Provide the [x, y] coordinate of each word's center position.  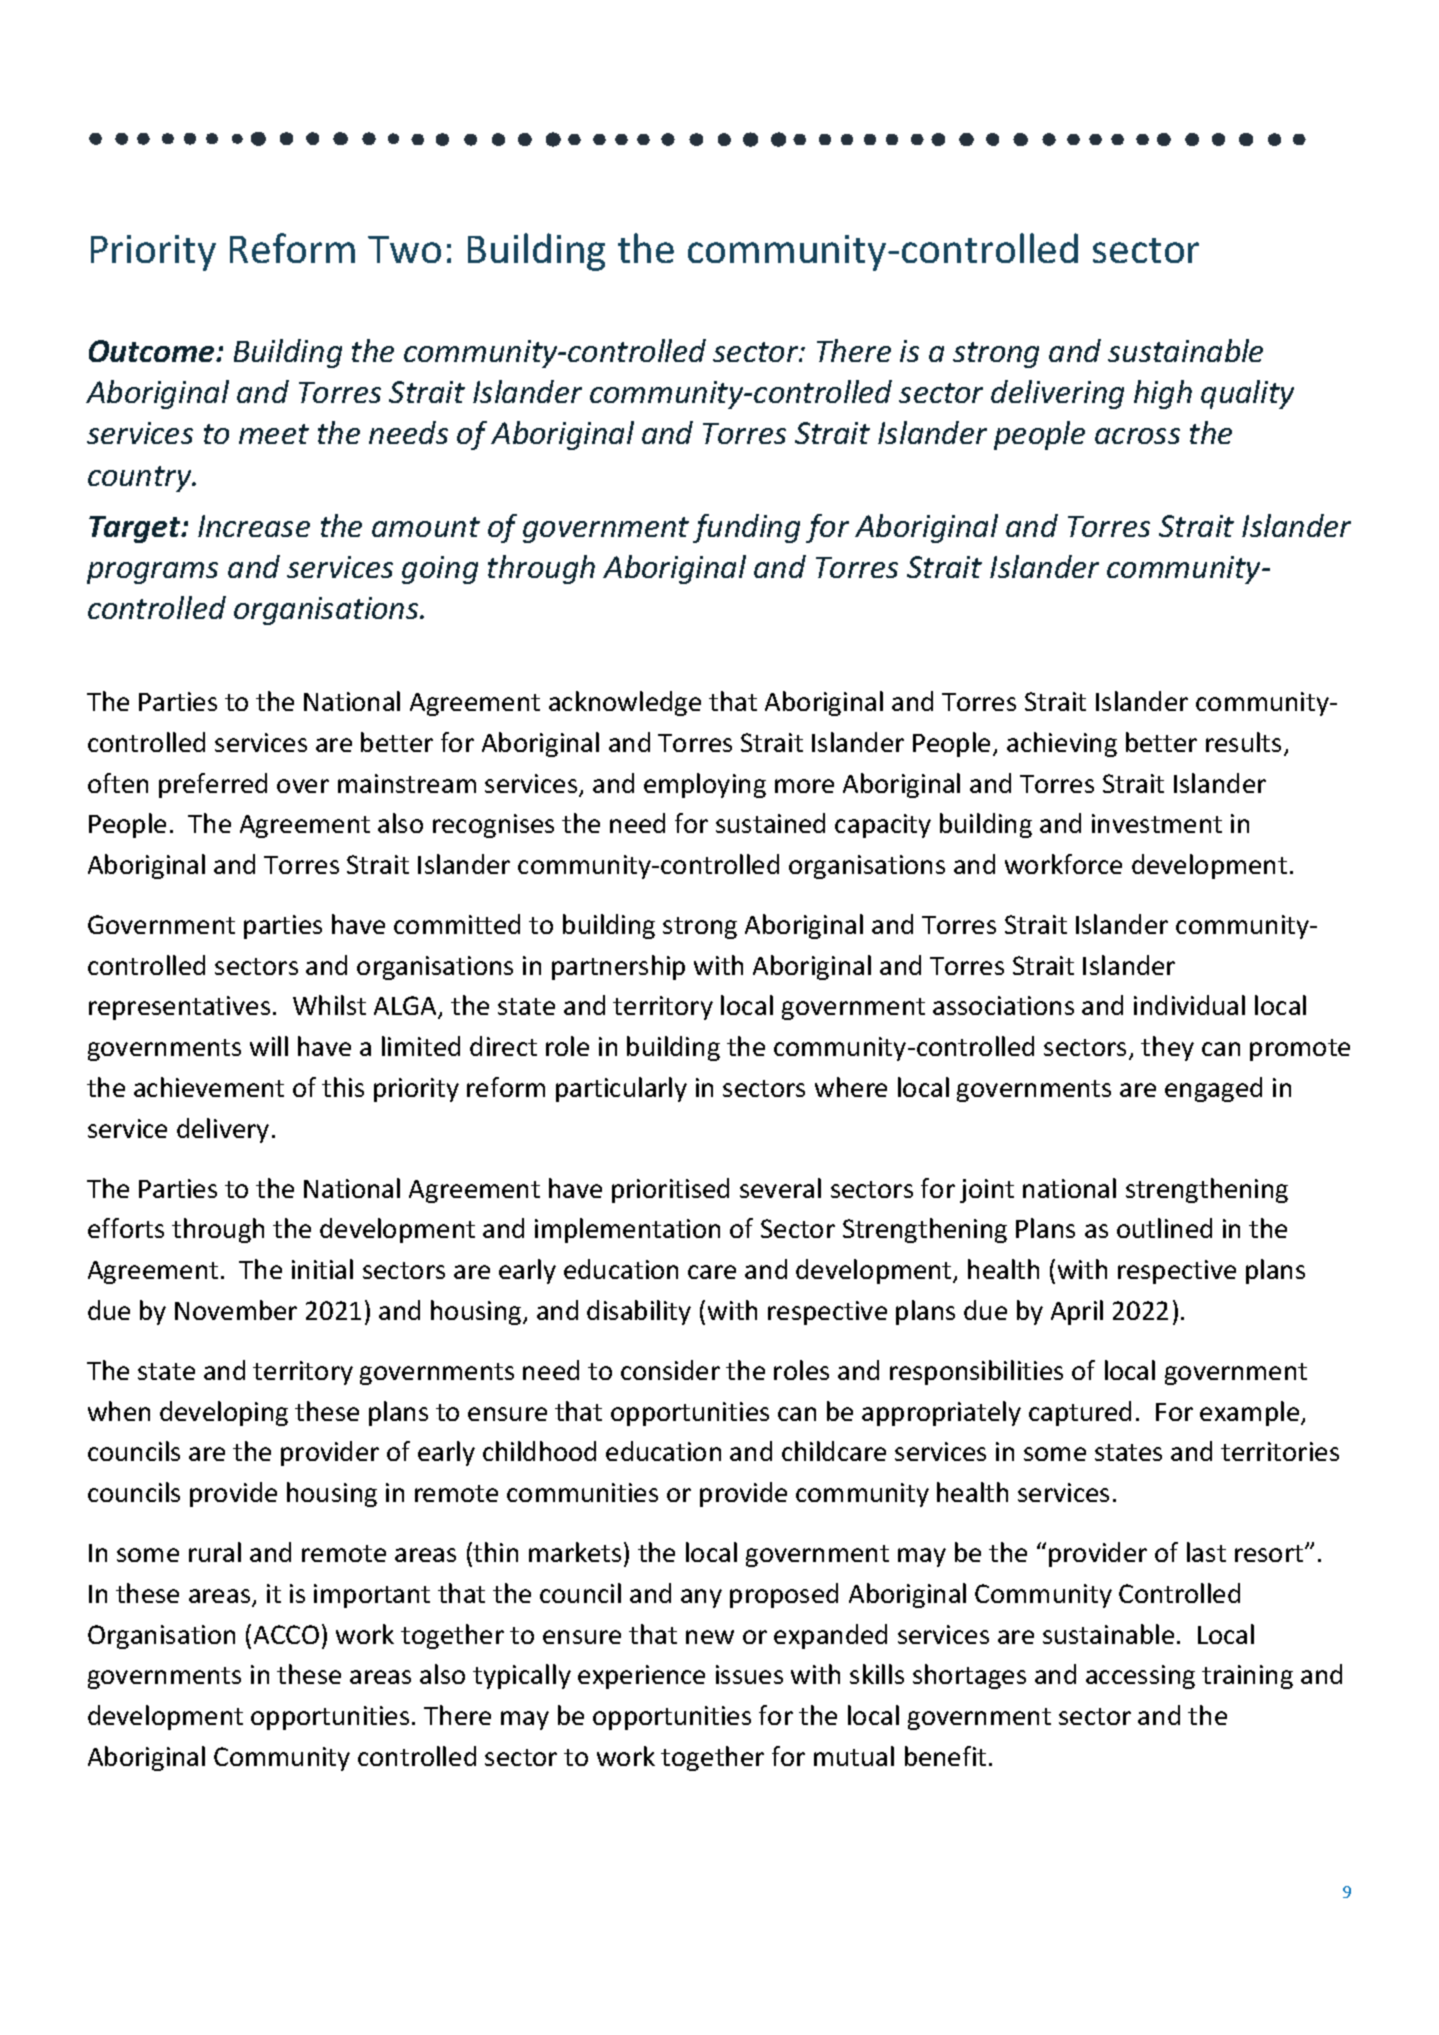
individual [1189, 1005]
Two [404, 249]
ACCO [286, 1634]
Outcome [153, 351]
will [269, 1046]
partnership [618, 967]
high [1163, 394]
